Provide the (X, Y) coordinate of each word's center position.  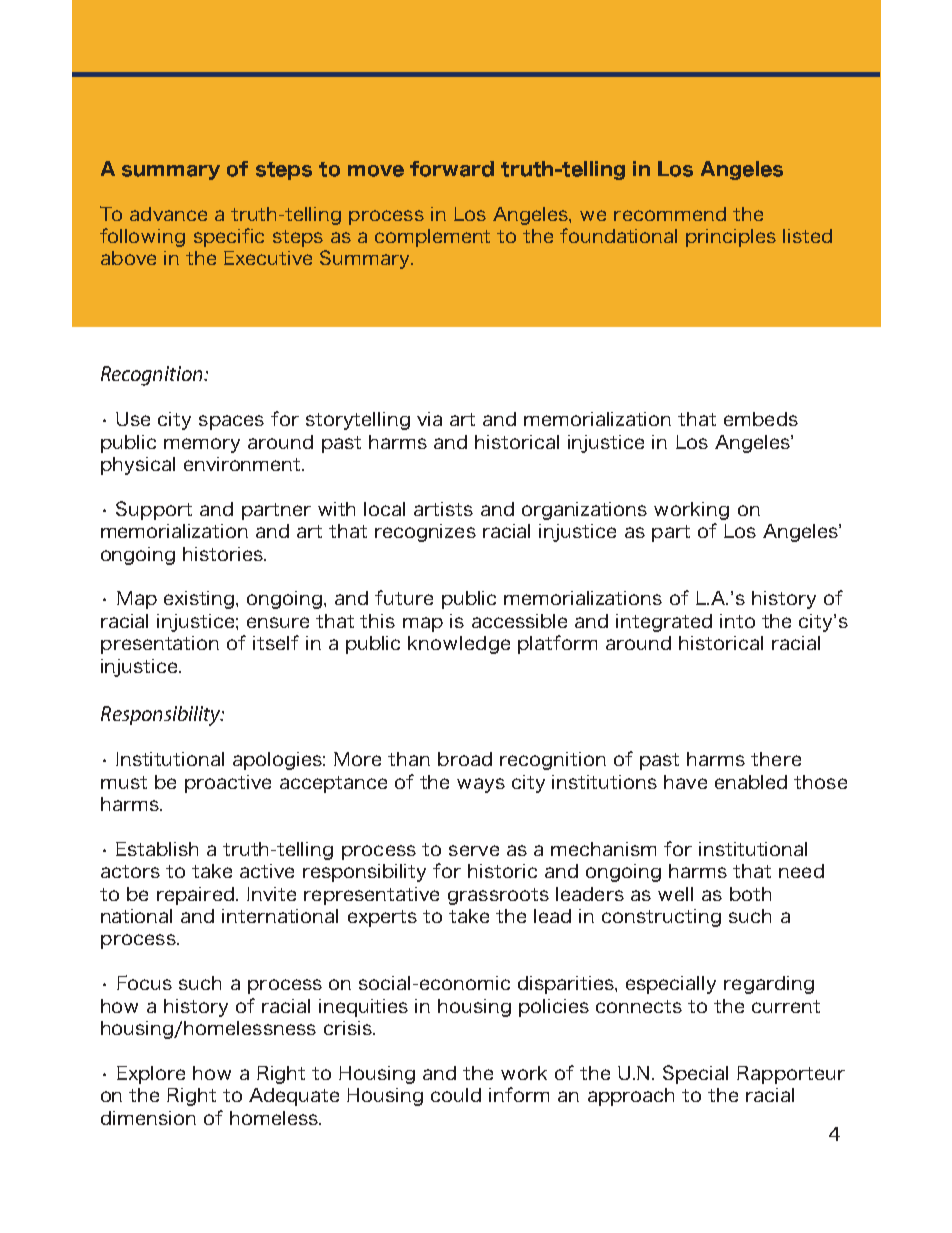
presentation (160, 645)
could (456, 1095)
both (750, 894)
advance (168, 214)
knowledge (459, 645)
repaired (197, 896)
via (429, 419)
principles (731, 238)
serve (474, 850)
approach (631, 1097)
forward (452, 169)
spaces (231, 422)
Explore (151, 1075)
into (737, 621)
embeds (761, 419)
